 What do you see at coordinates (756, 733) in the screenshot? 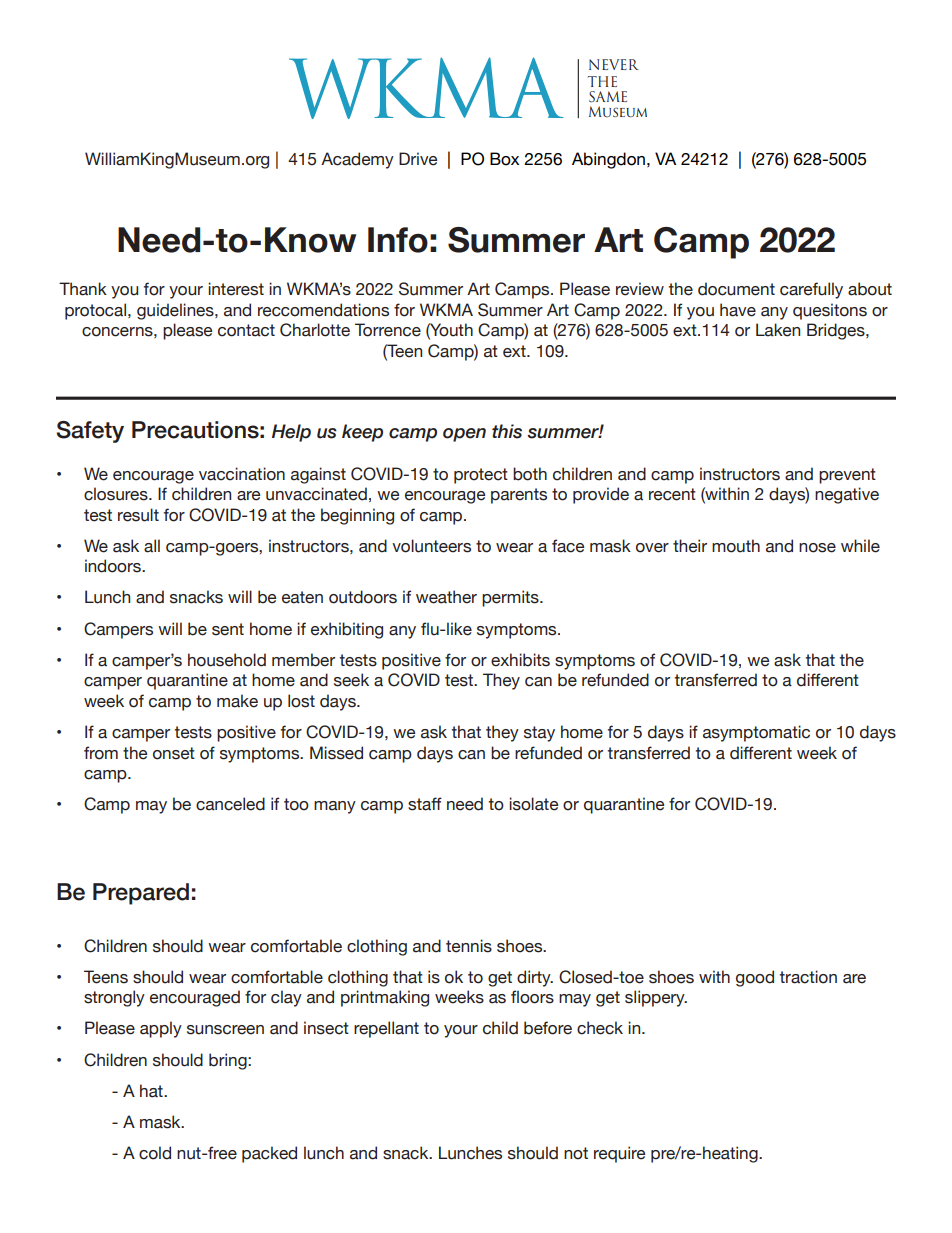
I see `asymptomatic` at bounding box center [756, 733].
